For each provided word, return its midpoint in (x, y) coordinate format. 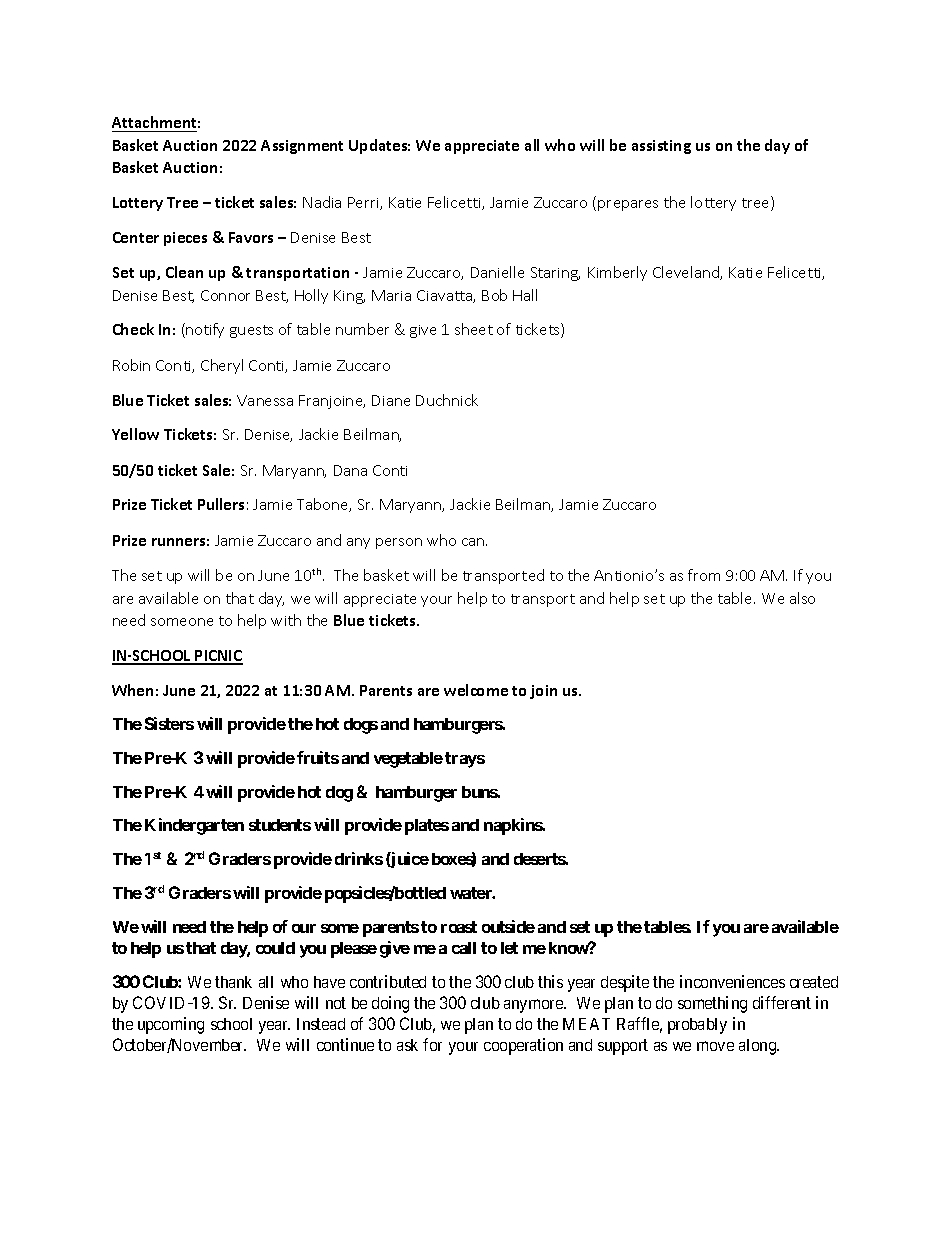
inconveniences (732, 981)
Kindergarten (194, 826)
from (704, 575)
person (399, 543)
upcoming (171, 1025)
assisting (661, 147)
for (432, 1044)
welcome (476, 690)
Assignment (302, 147)
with (286, 620)
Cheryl (222, 366)
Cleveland (687, 273)
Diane (391, 400)
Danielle (497, 272)
